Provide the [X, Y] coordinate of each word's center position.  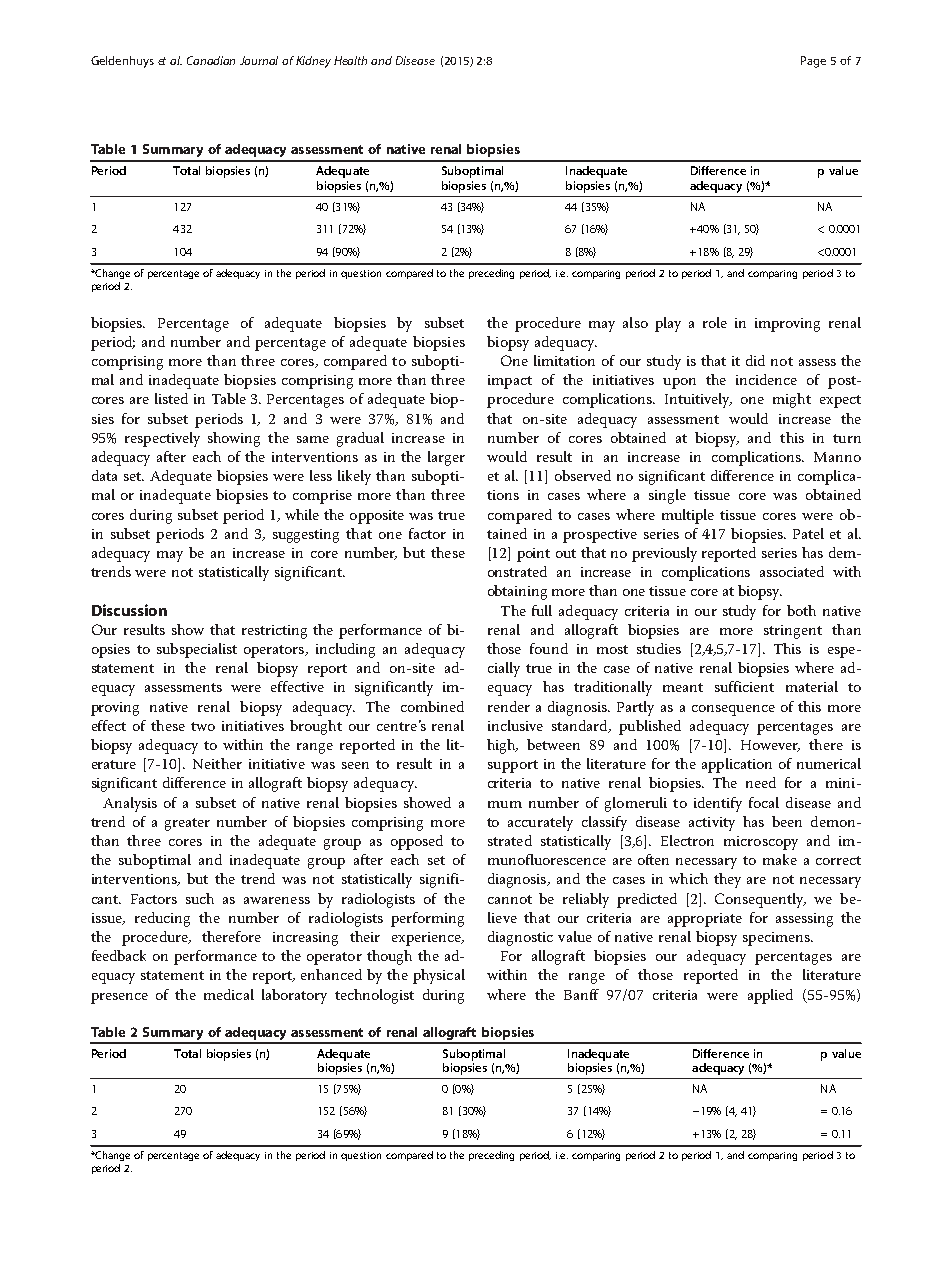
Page [813, 62]
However [770, 746]
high [502, 746]
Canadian [211, 60]
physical [439, 976]
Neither [217, 763]
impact [510, 382]
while [302, 514]
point [533, 555]
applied [770, 996]
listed [171, 398]
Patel [808, 533]
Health [350, 60]
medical [229, 994]
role [715, 322]
